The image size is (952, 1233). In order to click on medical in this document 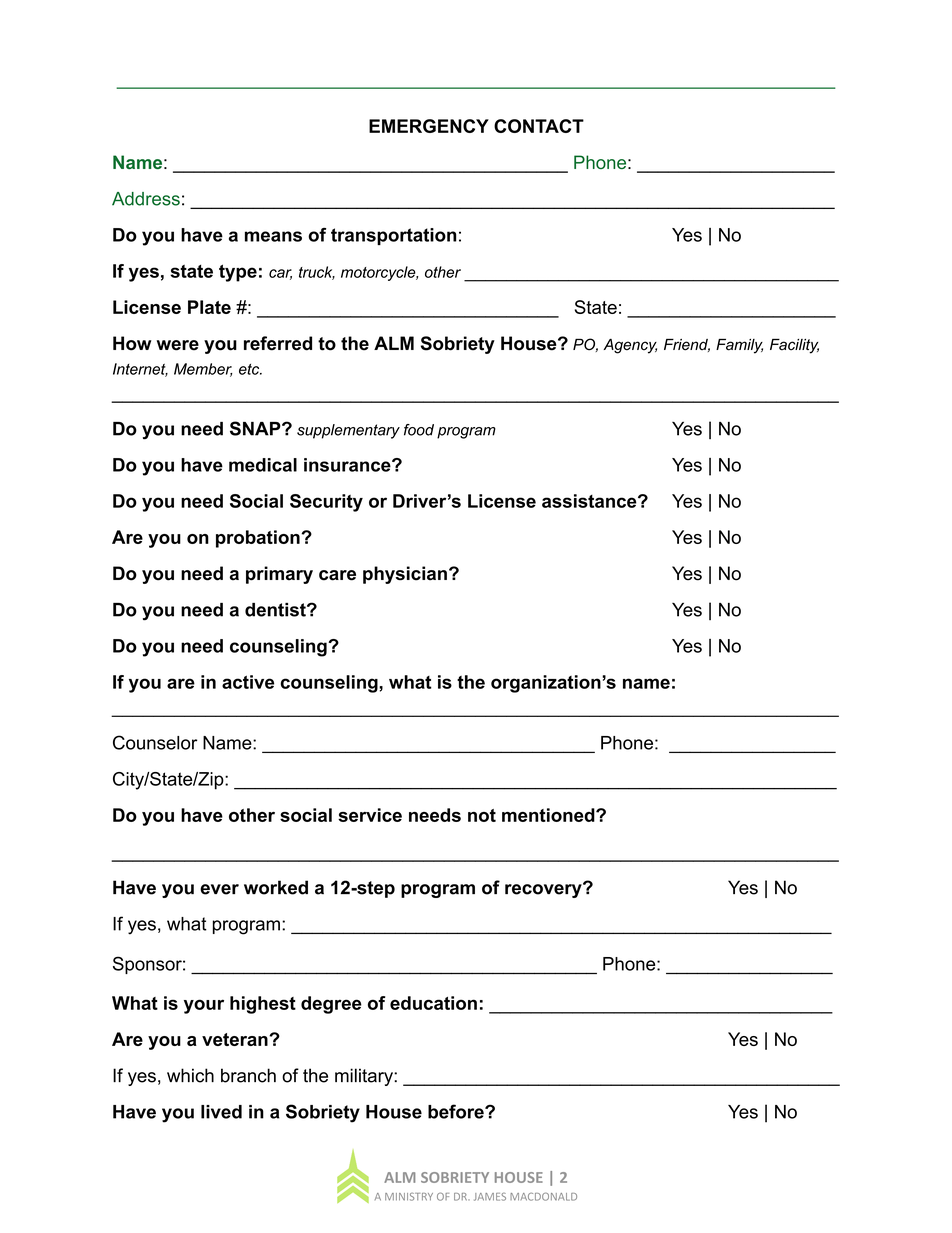, I will do `click(263, 465)`.
